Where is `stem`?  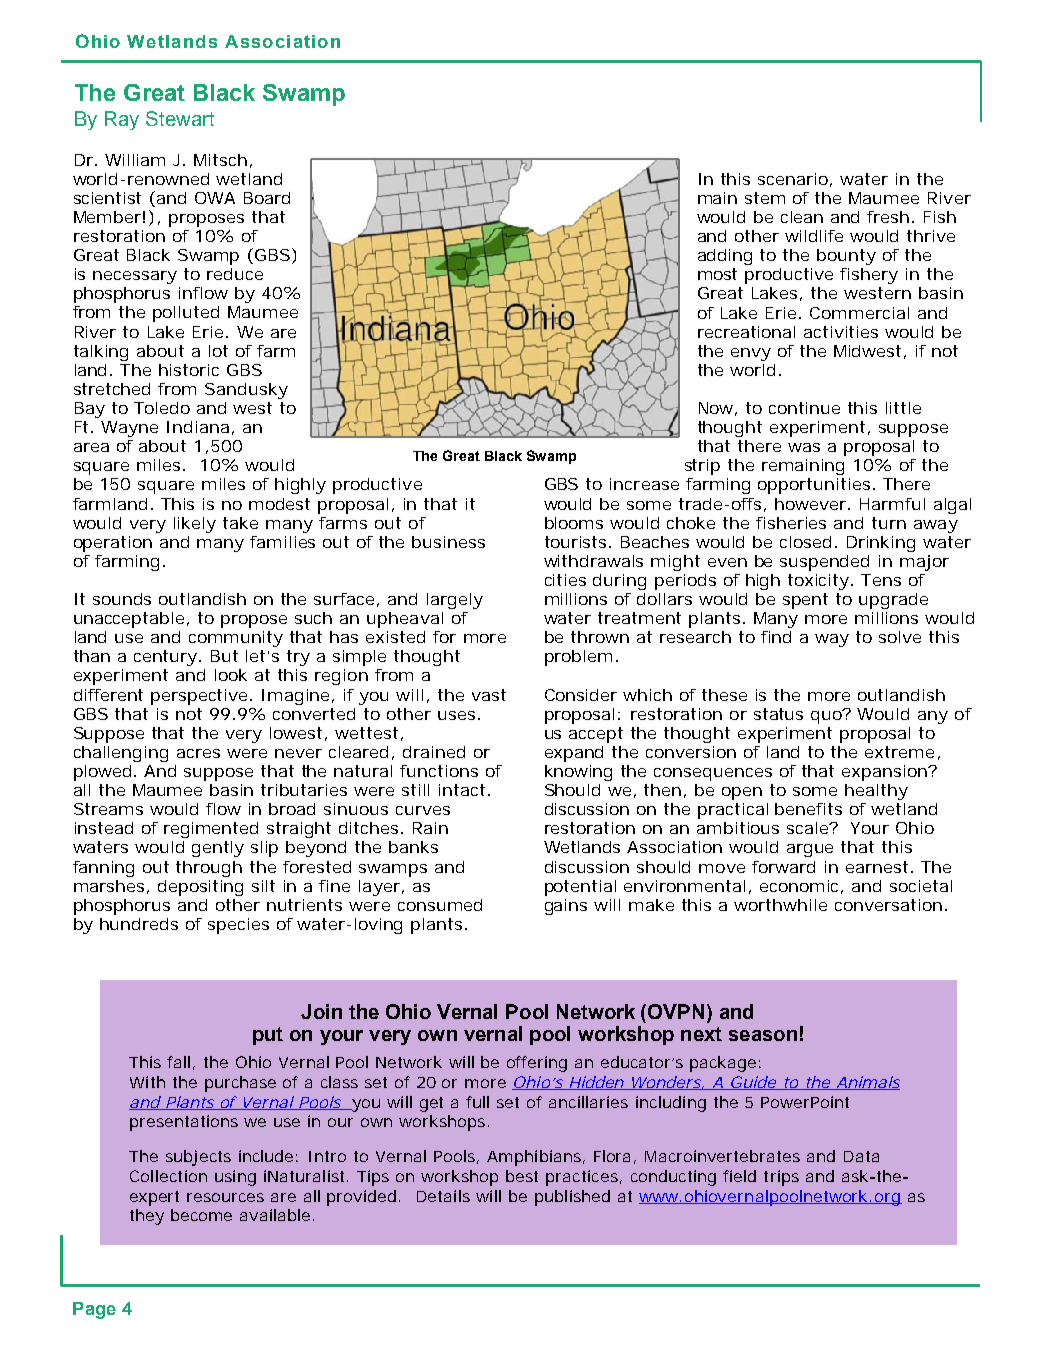 stem is located at coordinates (765, 198).
